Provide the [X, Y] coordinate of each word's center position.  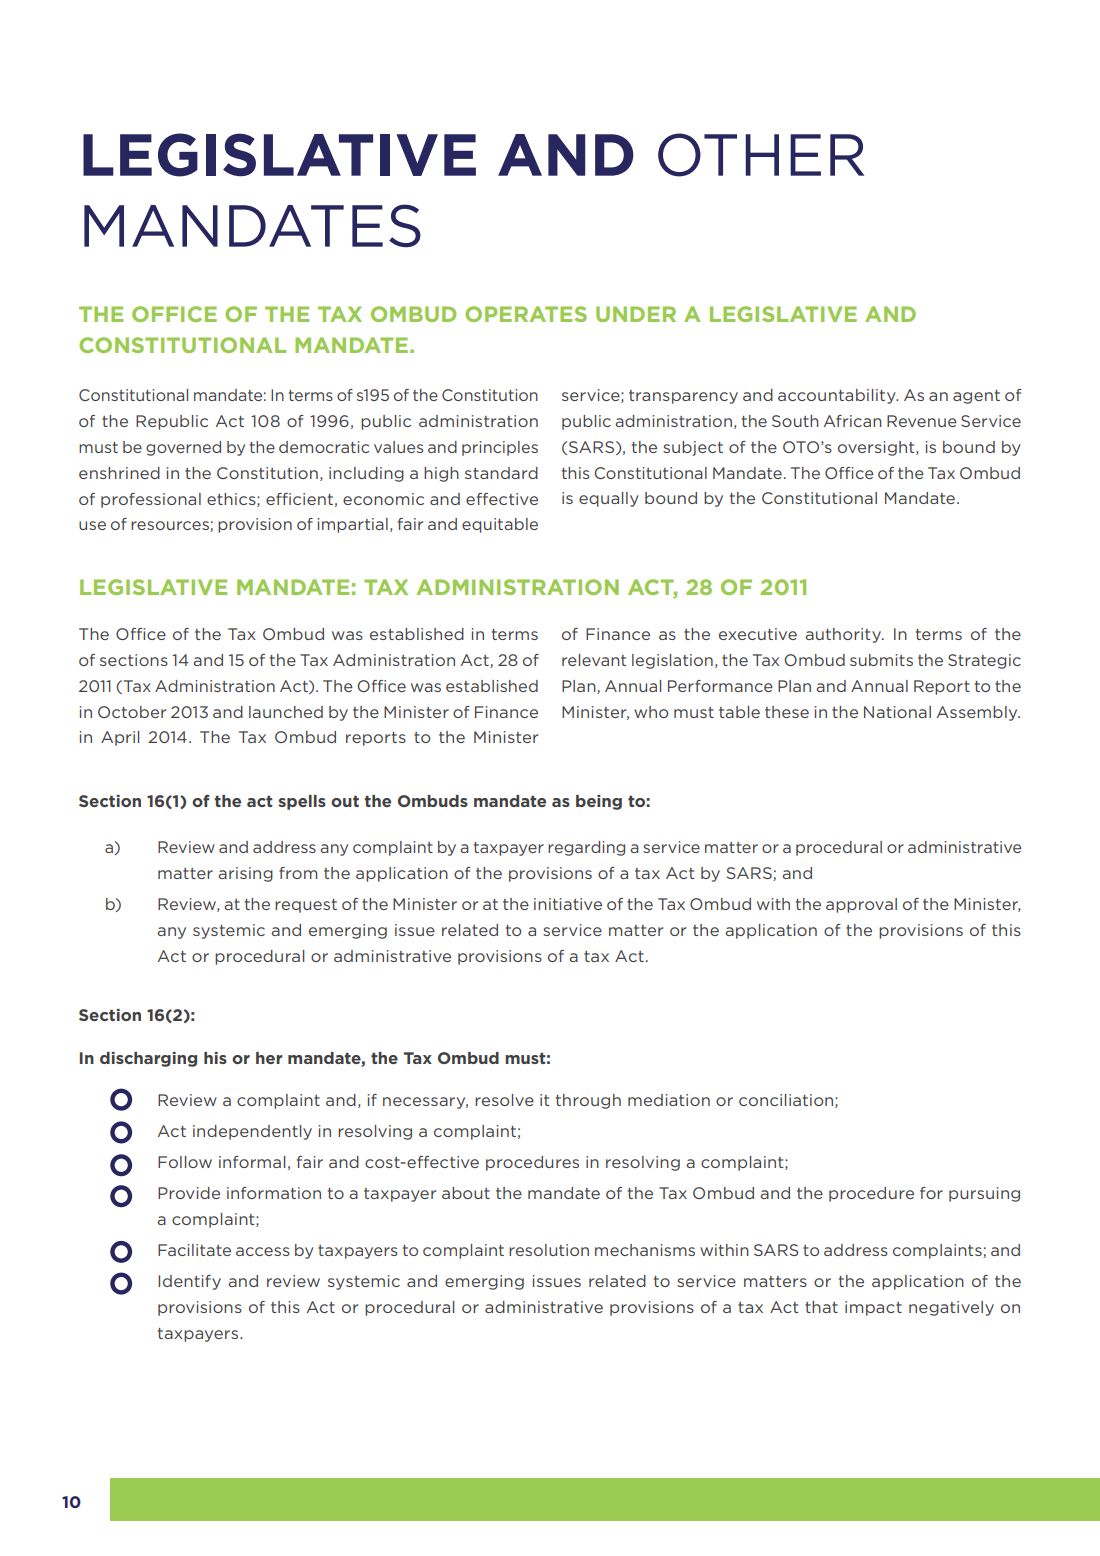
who [651, 712]
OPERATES [526, 314]
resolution [549, 1250]
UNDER [636, 314]
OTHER [761, 155]
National [897, 712]
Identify [189, 1282]
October [132, 712]
